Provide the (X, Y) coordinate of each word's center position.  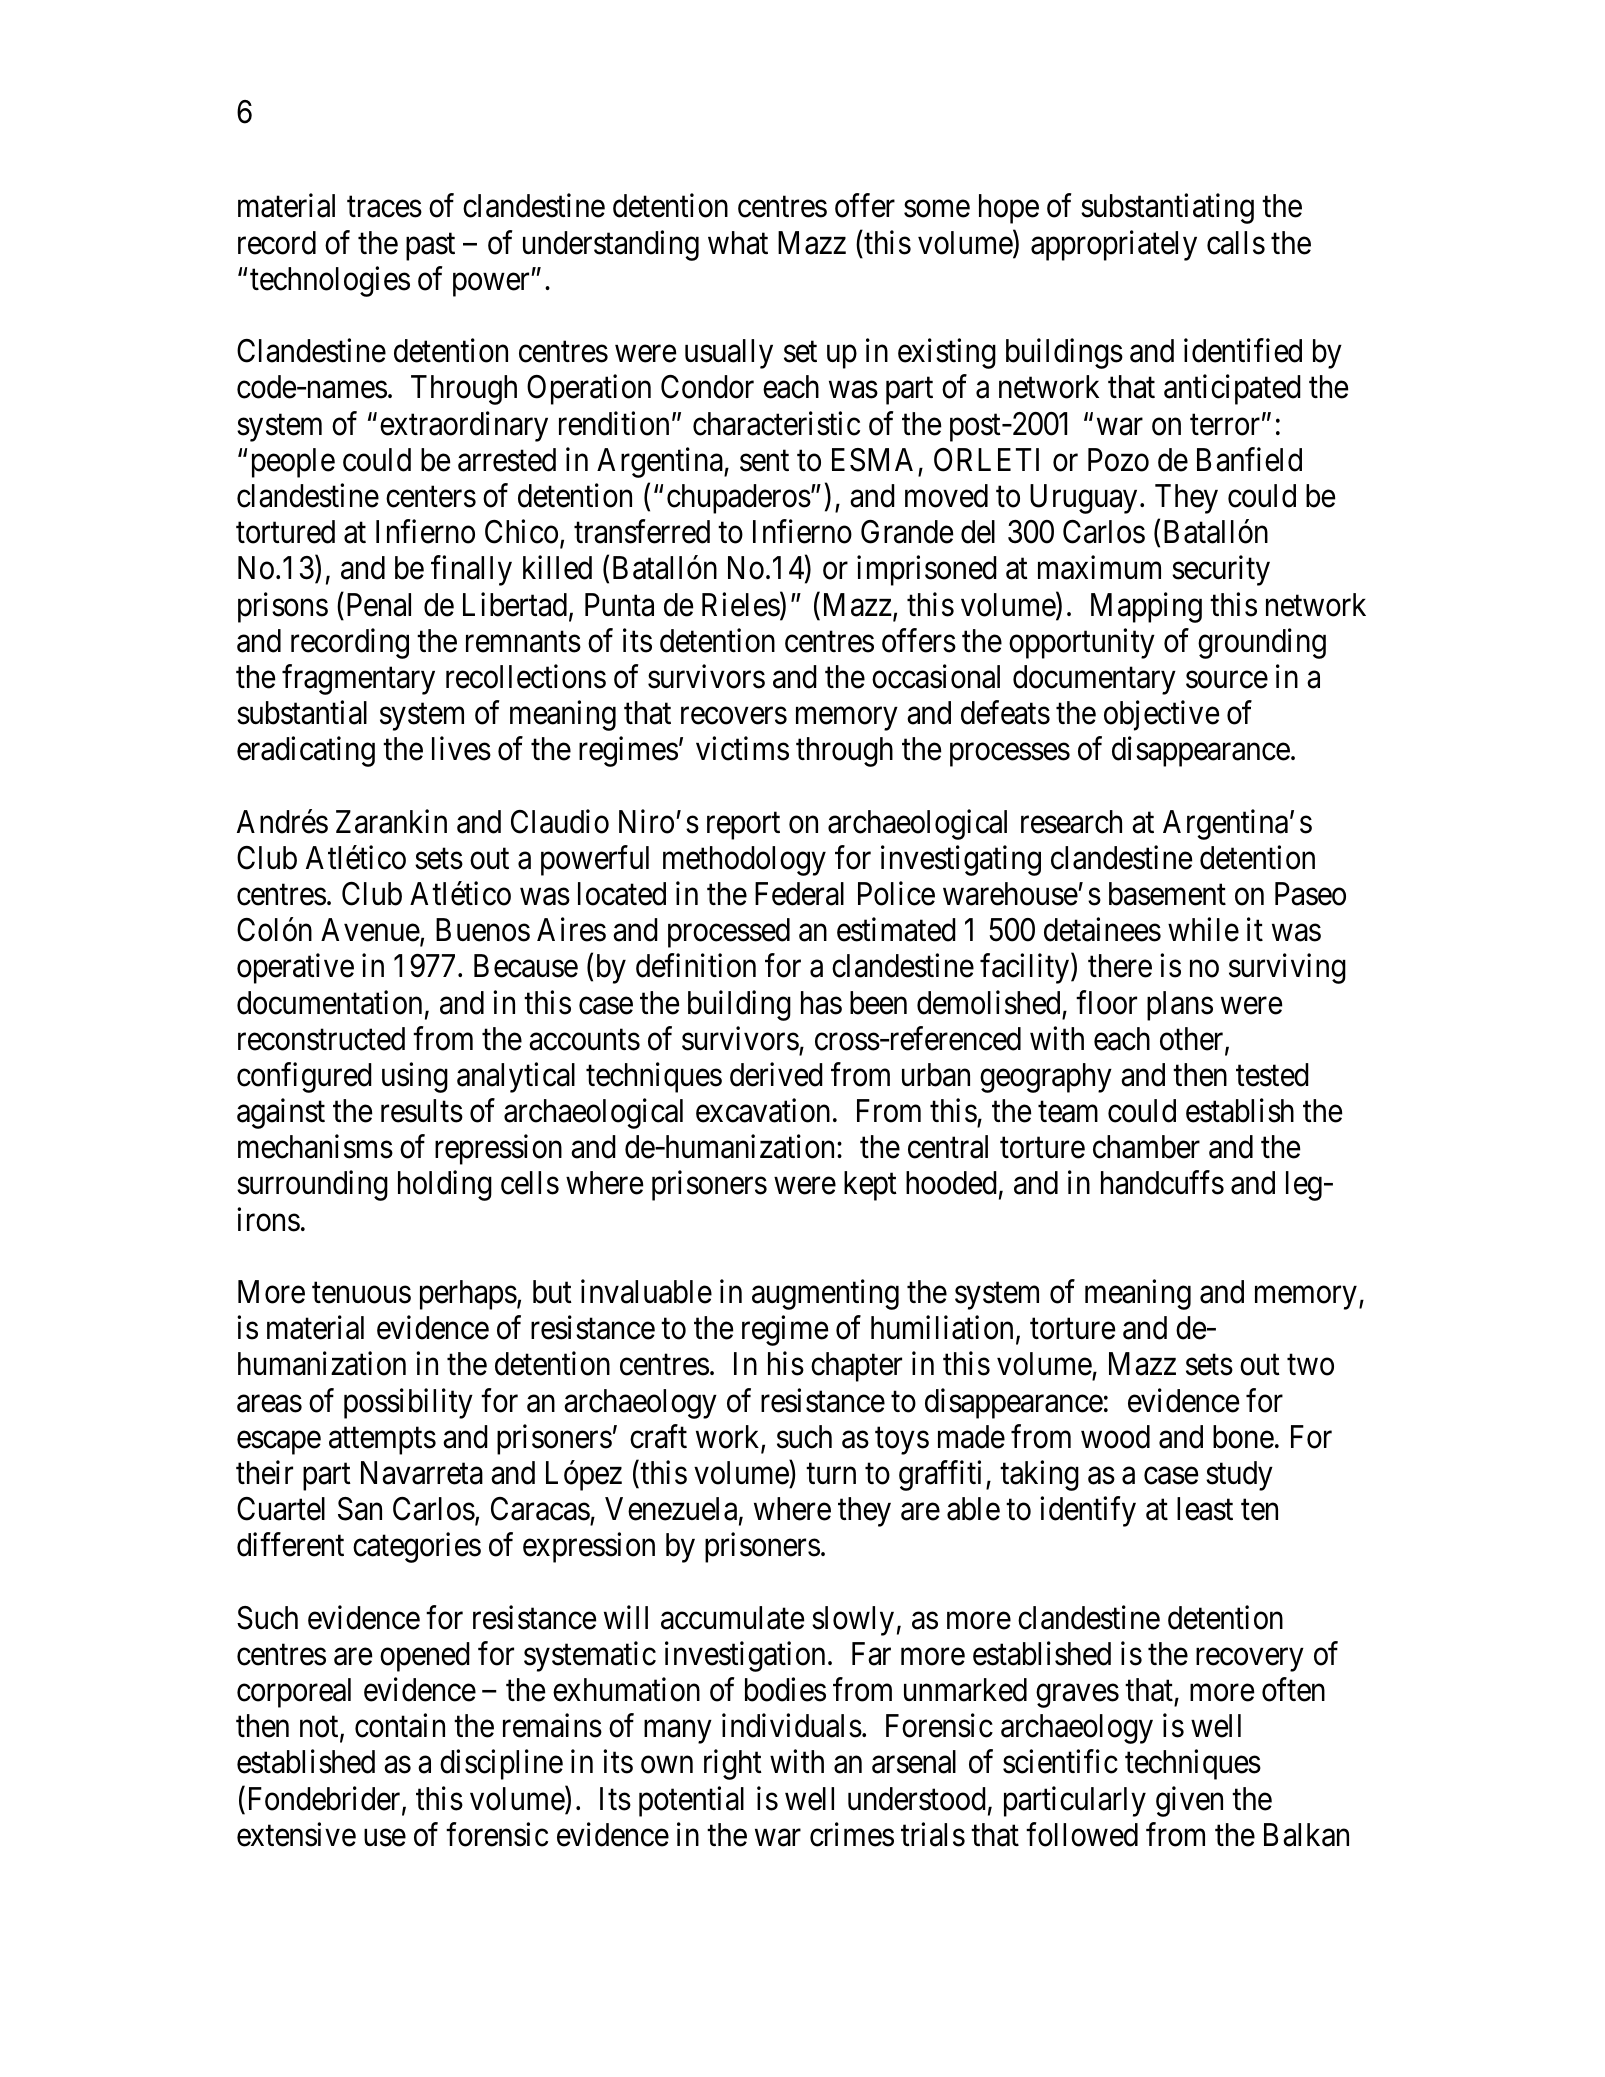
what (738, 243)
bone (1243, 1437)
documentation (329, 1002)
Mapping (1146, 607)
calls (1236, 243)
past (430, 247)
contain (400, 1726)
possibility (408, 1403)
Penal (377, 604)
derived (776, 1075)
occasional (936, 676)
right (733, 1765)
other (1193, 1040)
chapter (856, 1367)
